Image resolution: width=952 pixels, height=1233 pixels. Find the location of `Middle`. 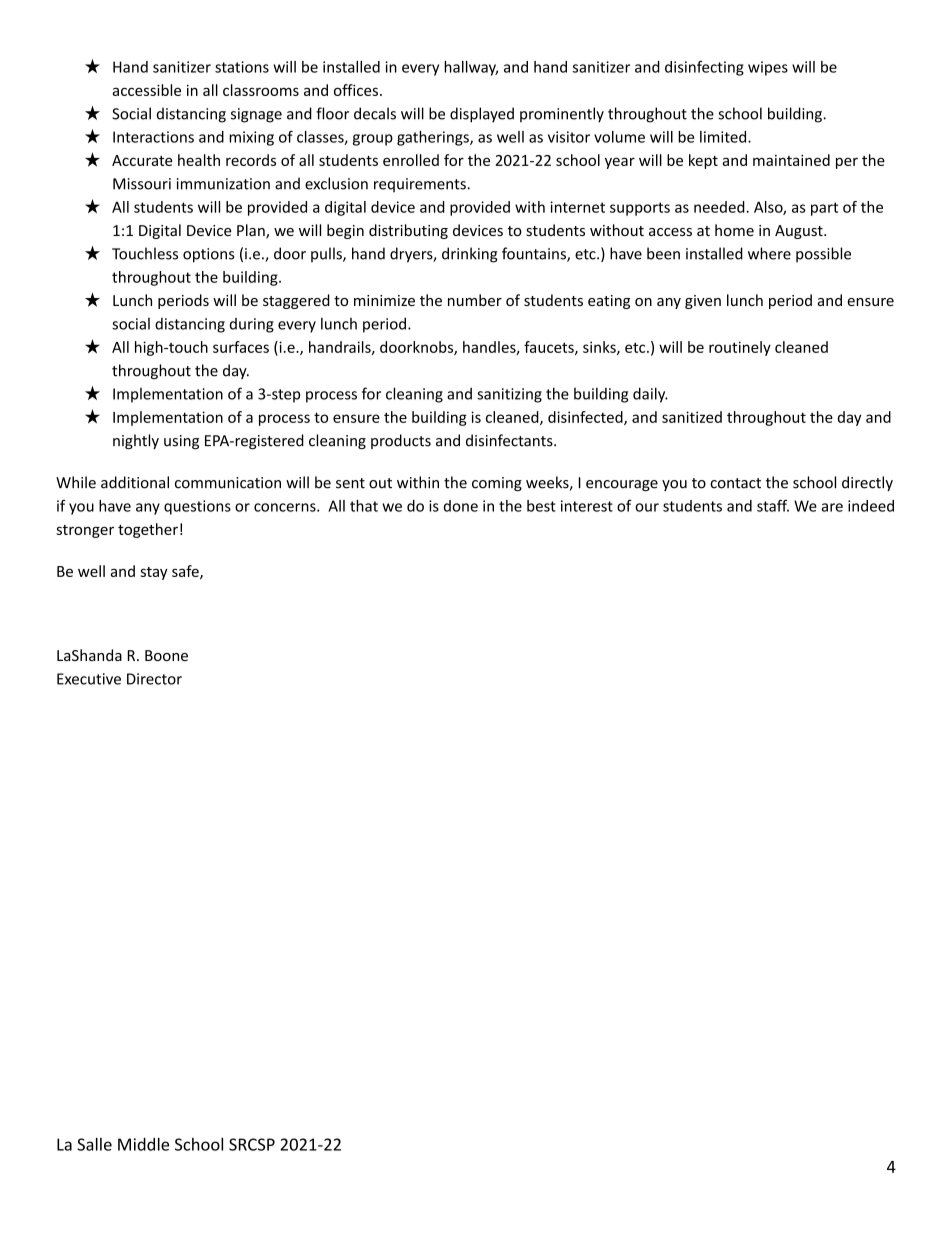

Middle is located at coordinates (143, 1144).
